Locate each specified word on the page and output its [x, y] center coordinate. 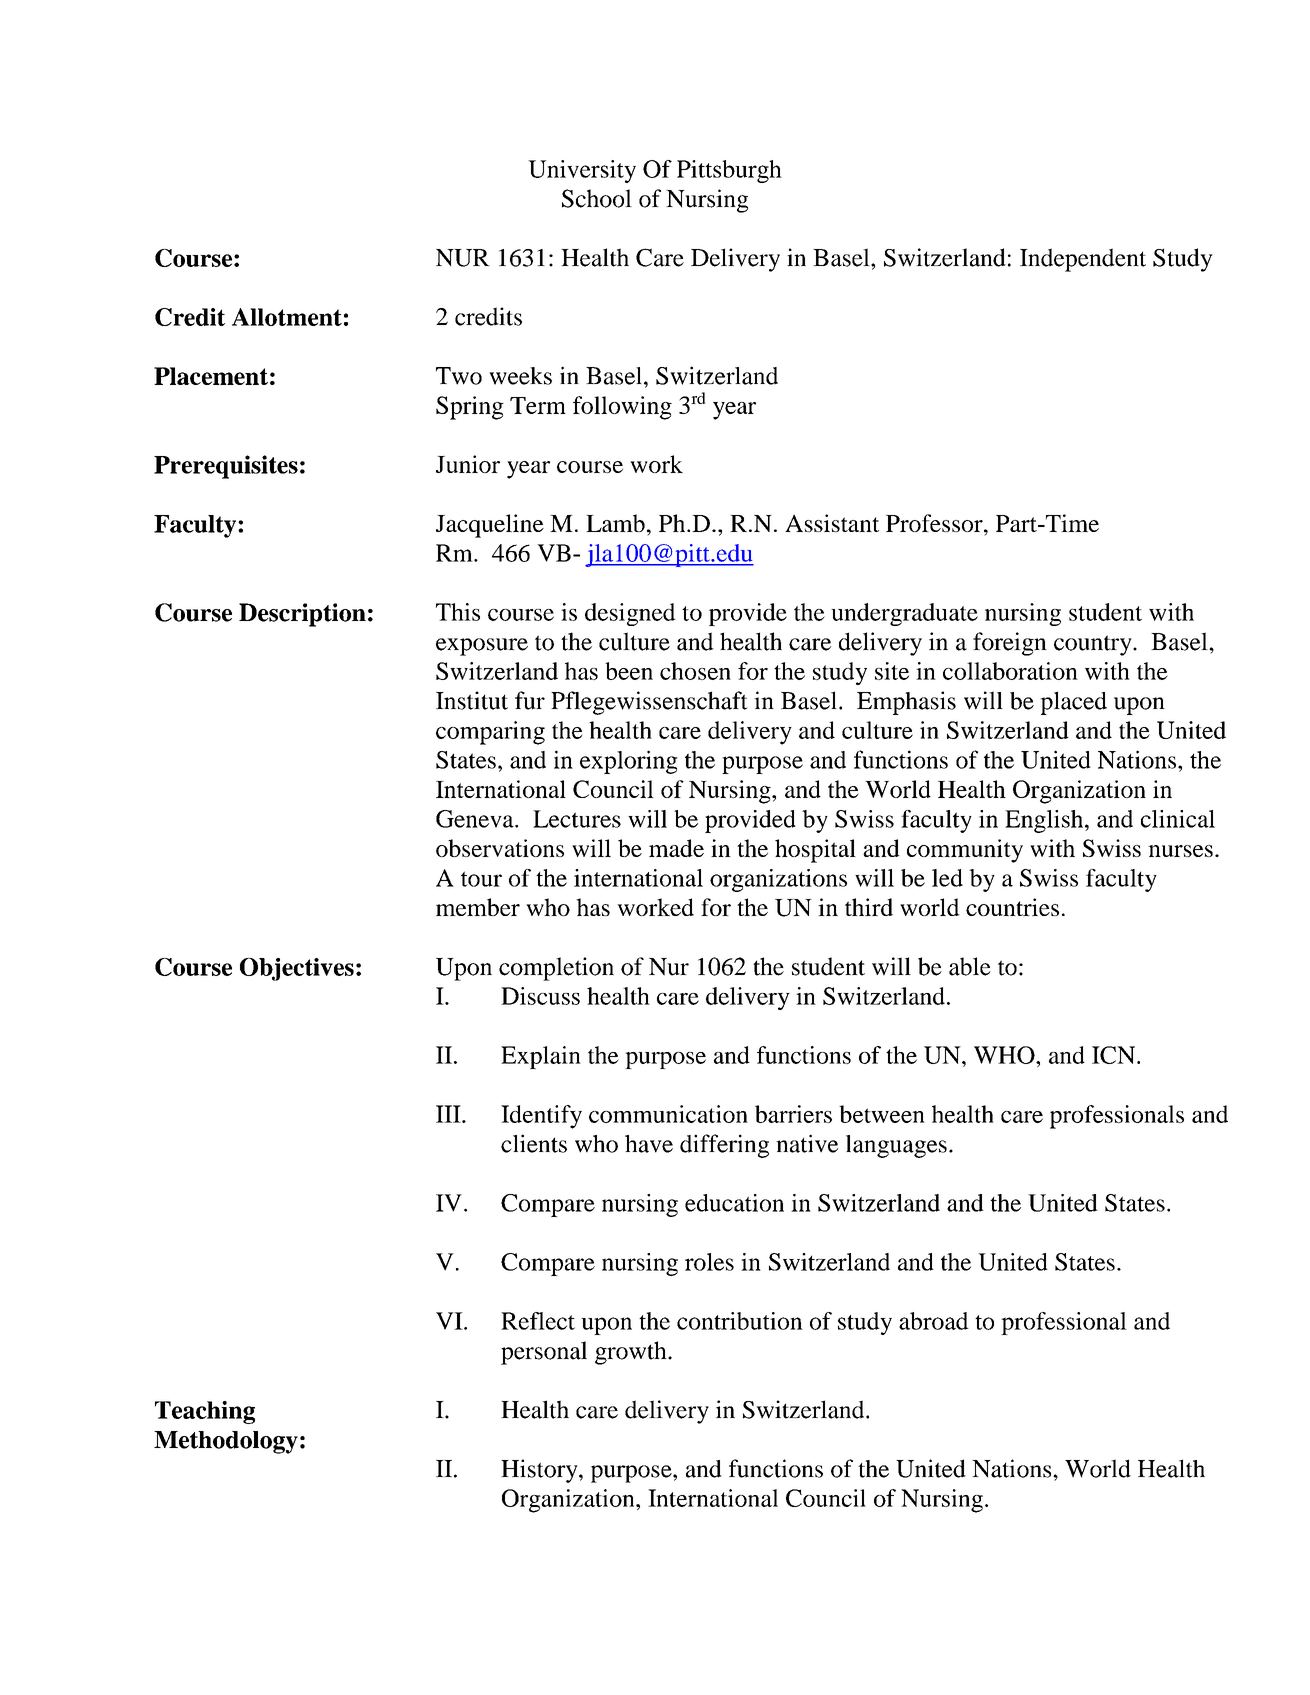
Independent [1083, 260]
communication [668, 1114]
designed [630, 614]
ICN [1115, 1055]
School [597, 198]
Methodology [226, 1442]
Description [302, 615]
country [1094, 645]
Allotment [287, 317]
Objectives [297, 969]
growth [632, 1353]
